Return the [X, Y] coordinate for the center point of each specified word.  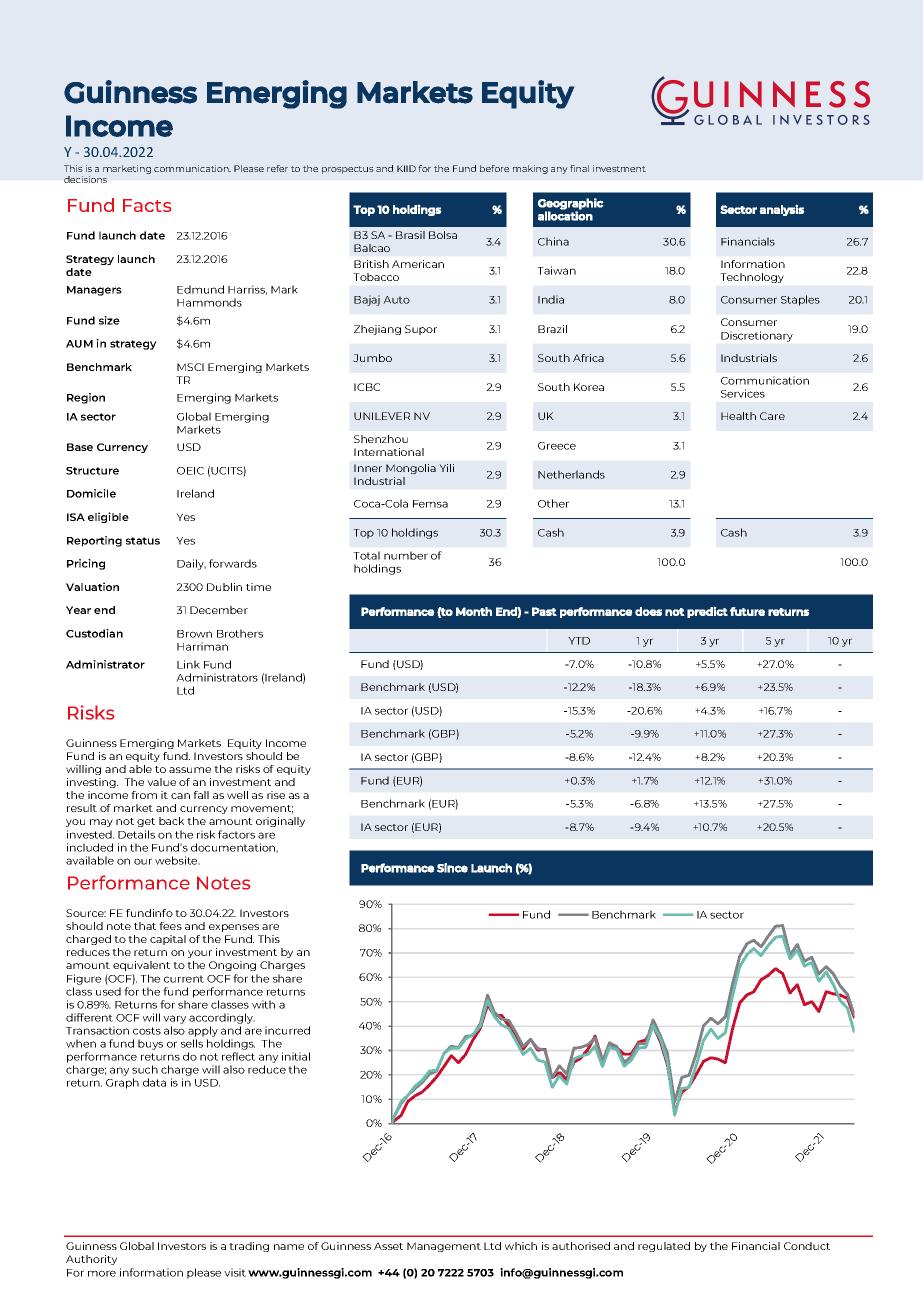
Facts [147, 205]
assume [190, 770]
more [102, 1273]
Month [474, 611]
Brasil [410, 235]
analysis [782, 210]
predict [707, 612]
